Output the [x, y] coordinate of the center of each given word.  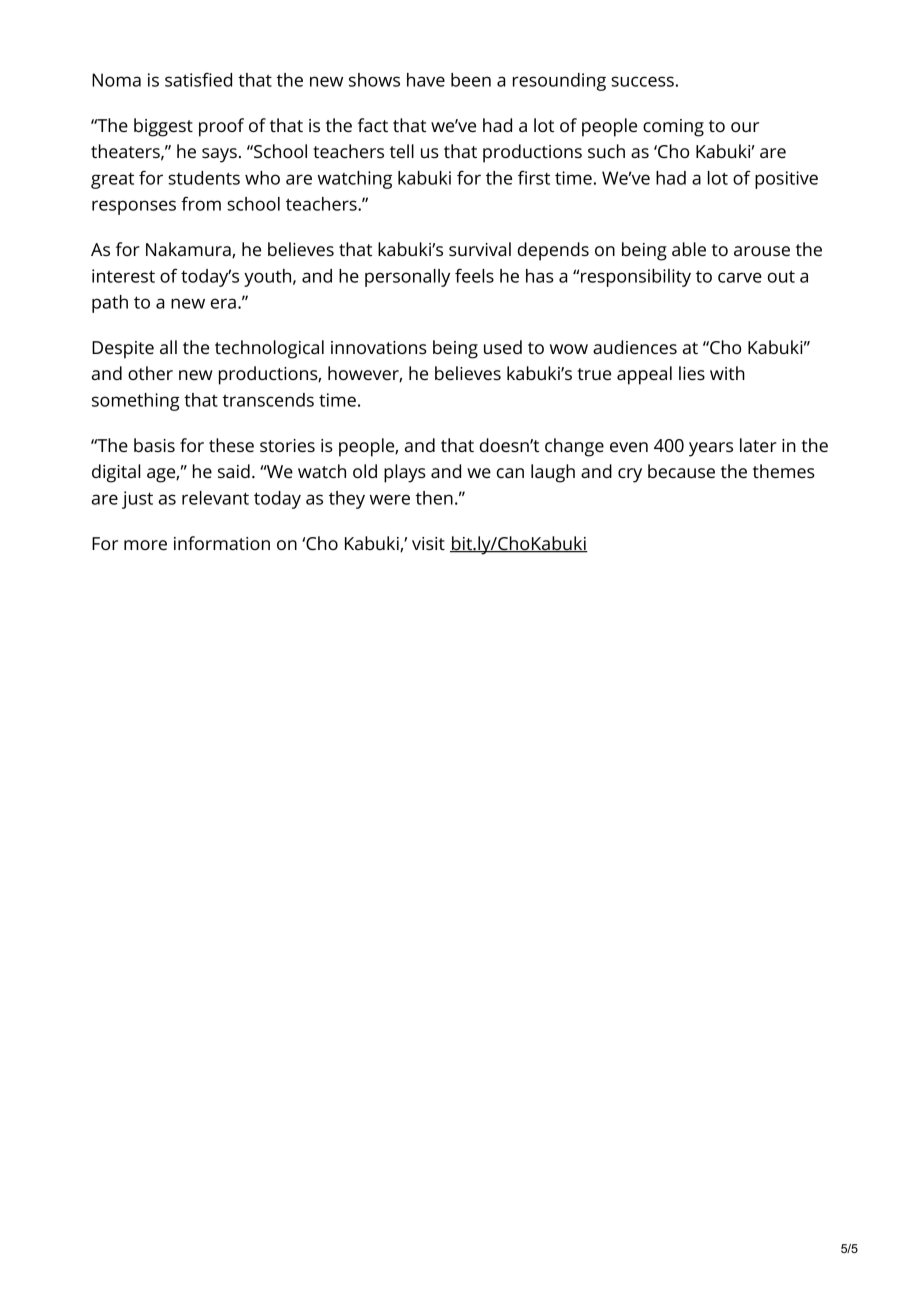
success [642, 81]
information [222, 543]
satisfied [198, 80]
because [681, 471]
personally [407, 278]
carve [740, 277]
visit [428, 543]
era [223, 303]
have [426, 80]
